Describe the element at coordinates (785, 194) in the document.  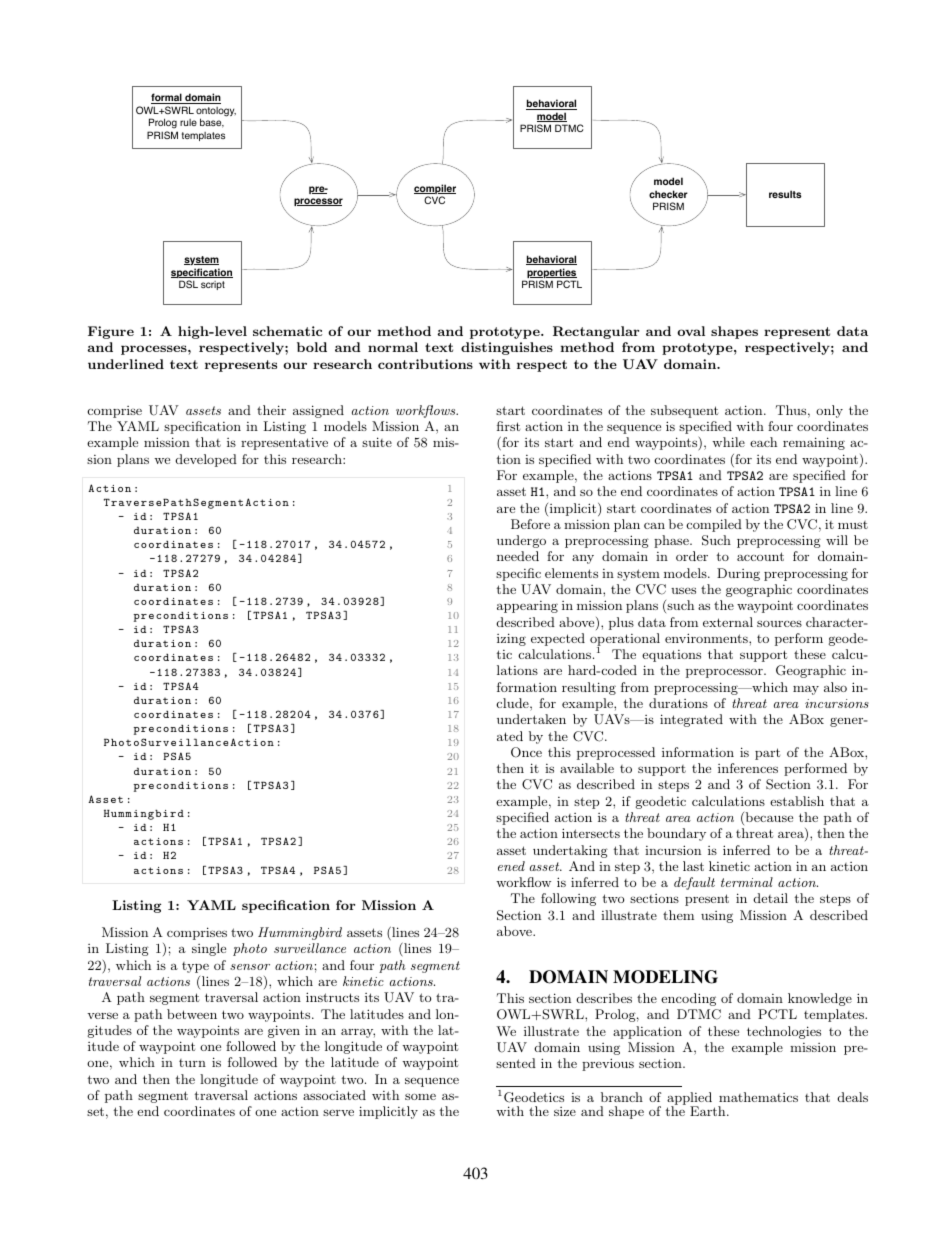
I see `results` at that location.
